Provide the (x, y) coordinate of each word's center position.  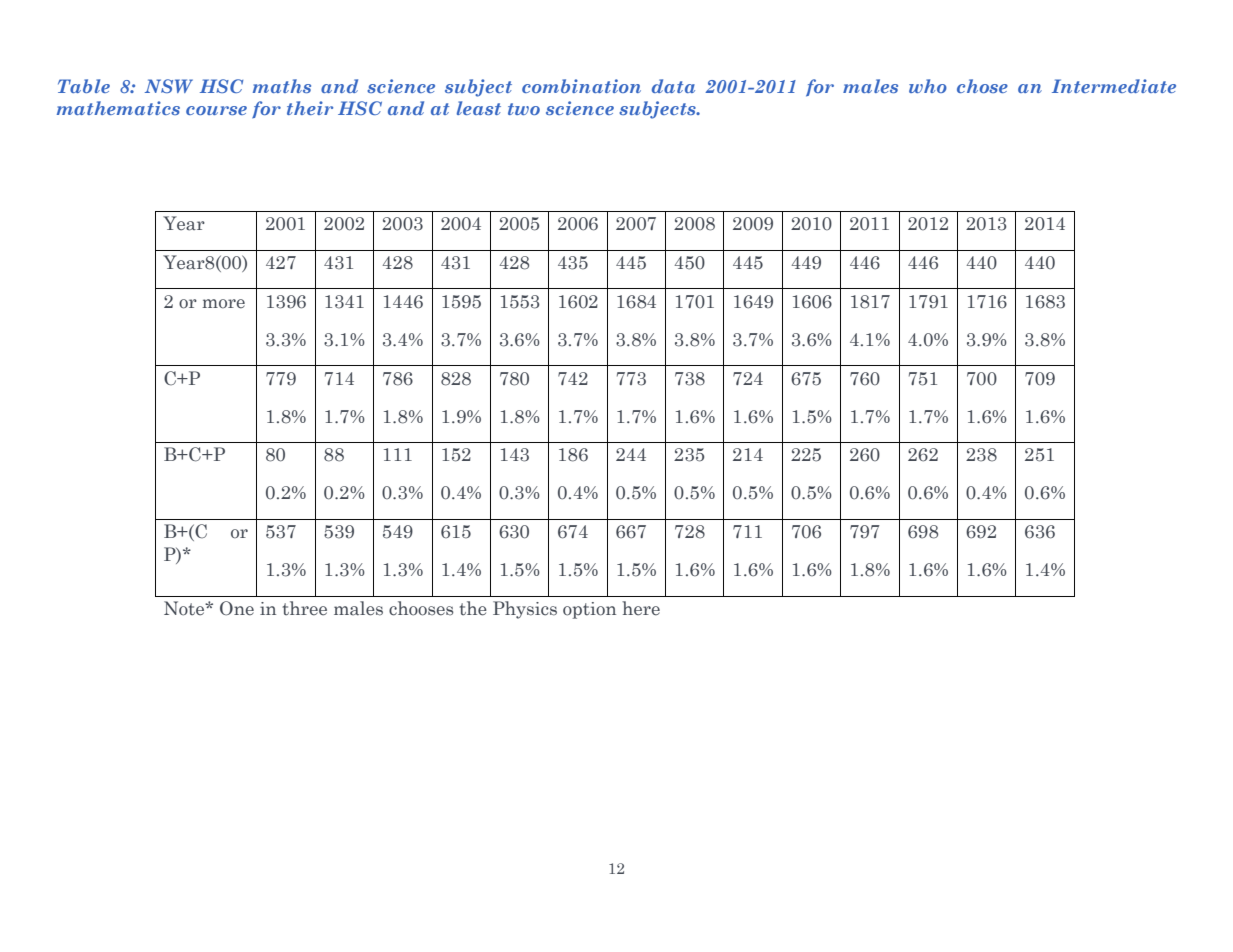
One (237, 608)
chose (982, 86)
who (928, 86)
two (524, 109)
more (223, 304)
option (589, 610)
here (641, 608)
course (216, 110)
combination (581, 86)
